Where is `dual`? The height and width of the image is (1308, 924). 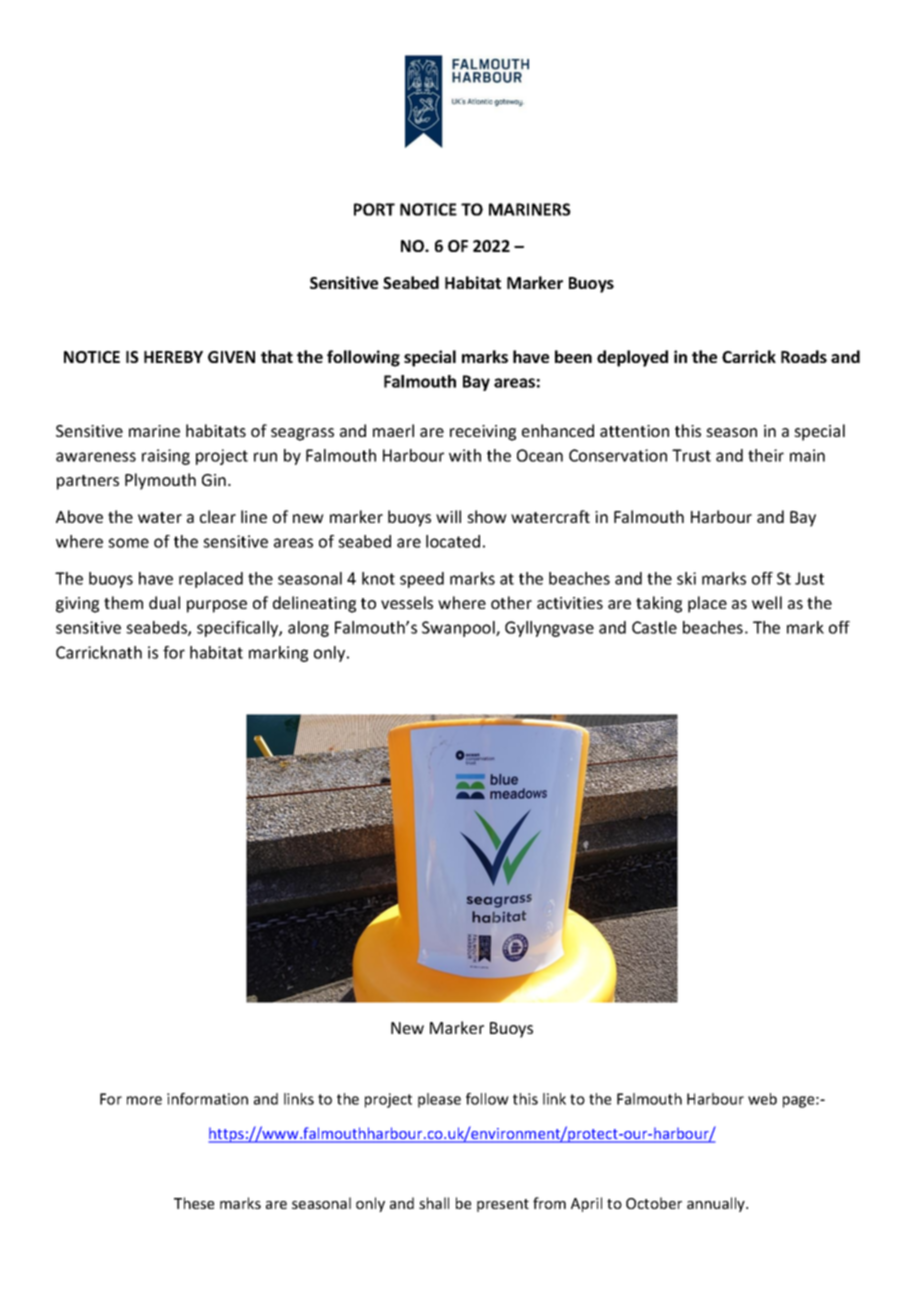 dual is located at coordinates (164, 602).
